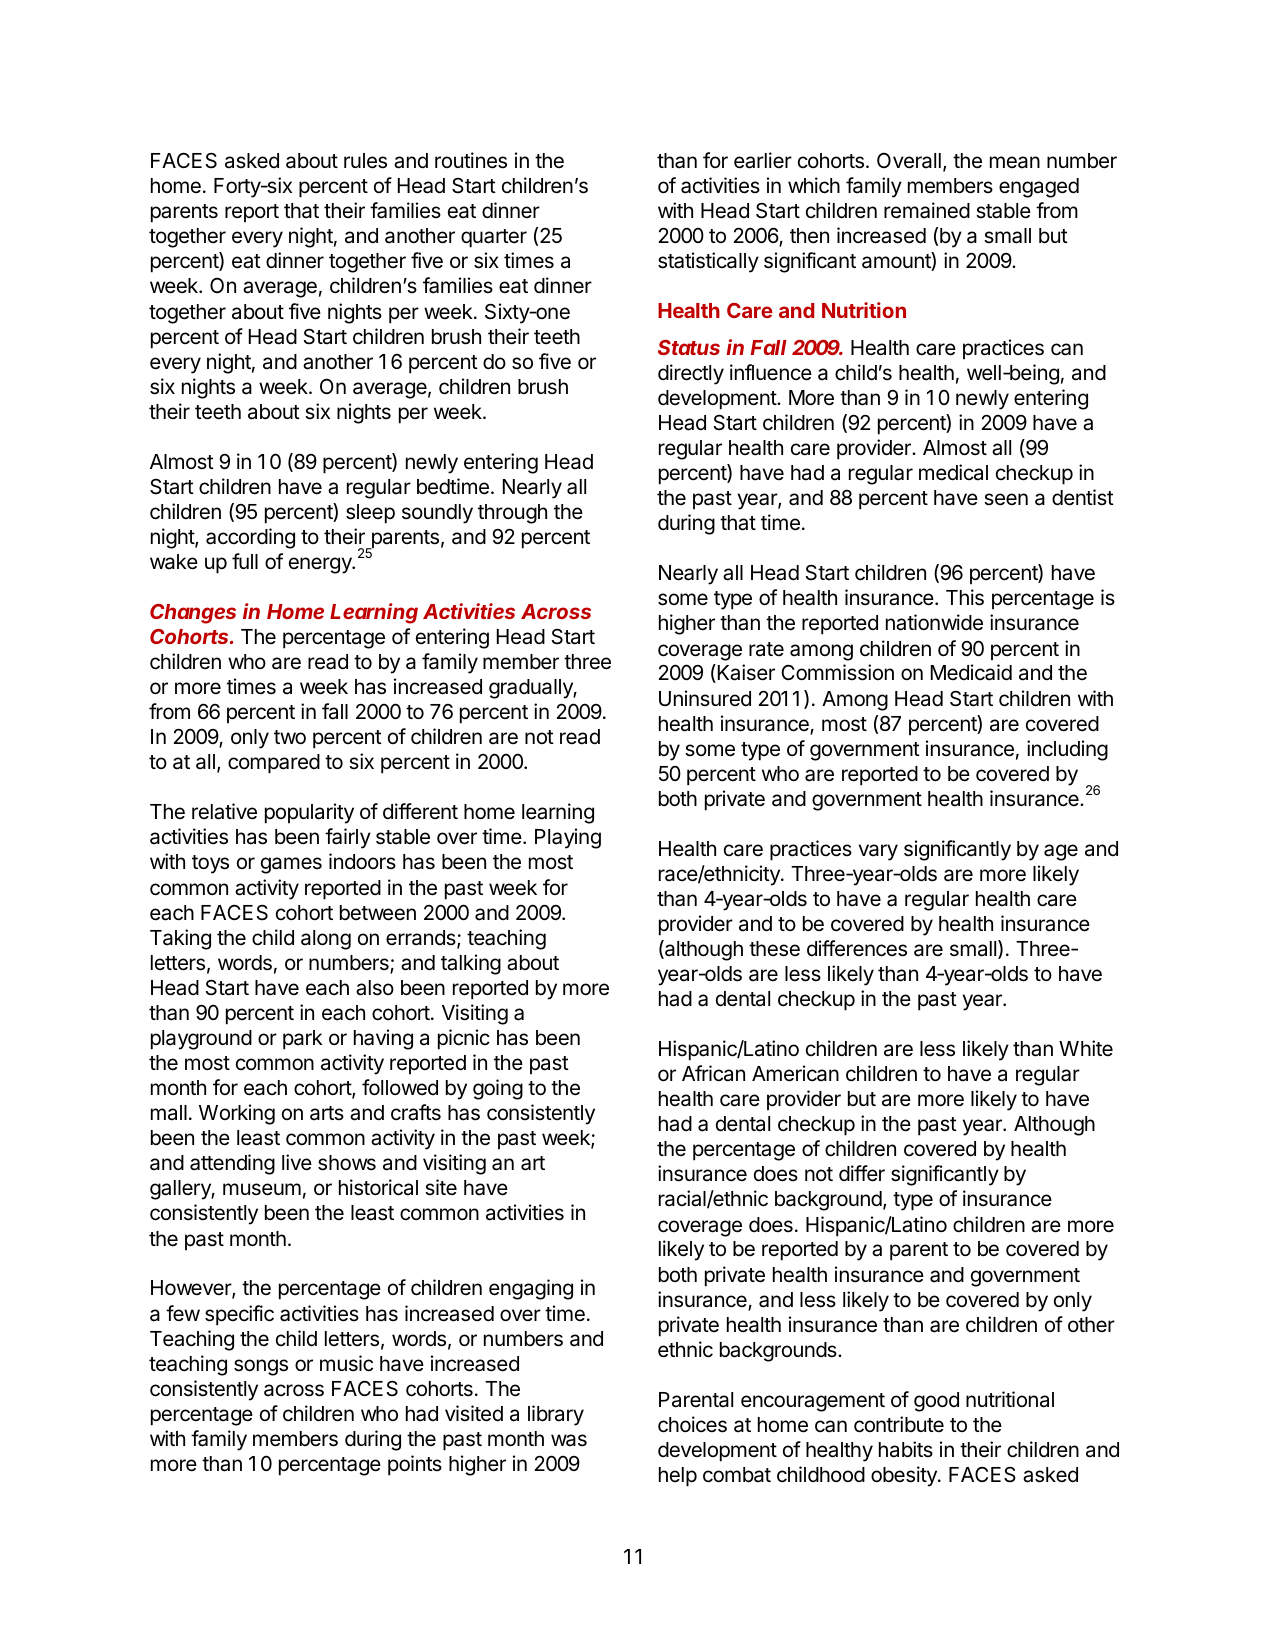 Image resolution: width=1270 pixels, height=1644 pixels. I want to click on This, so click(965, 597).
